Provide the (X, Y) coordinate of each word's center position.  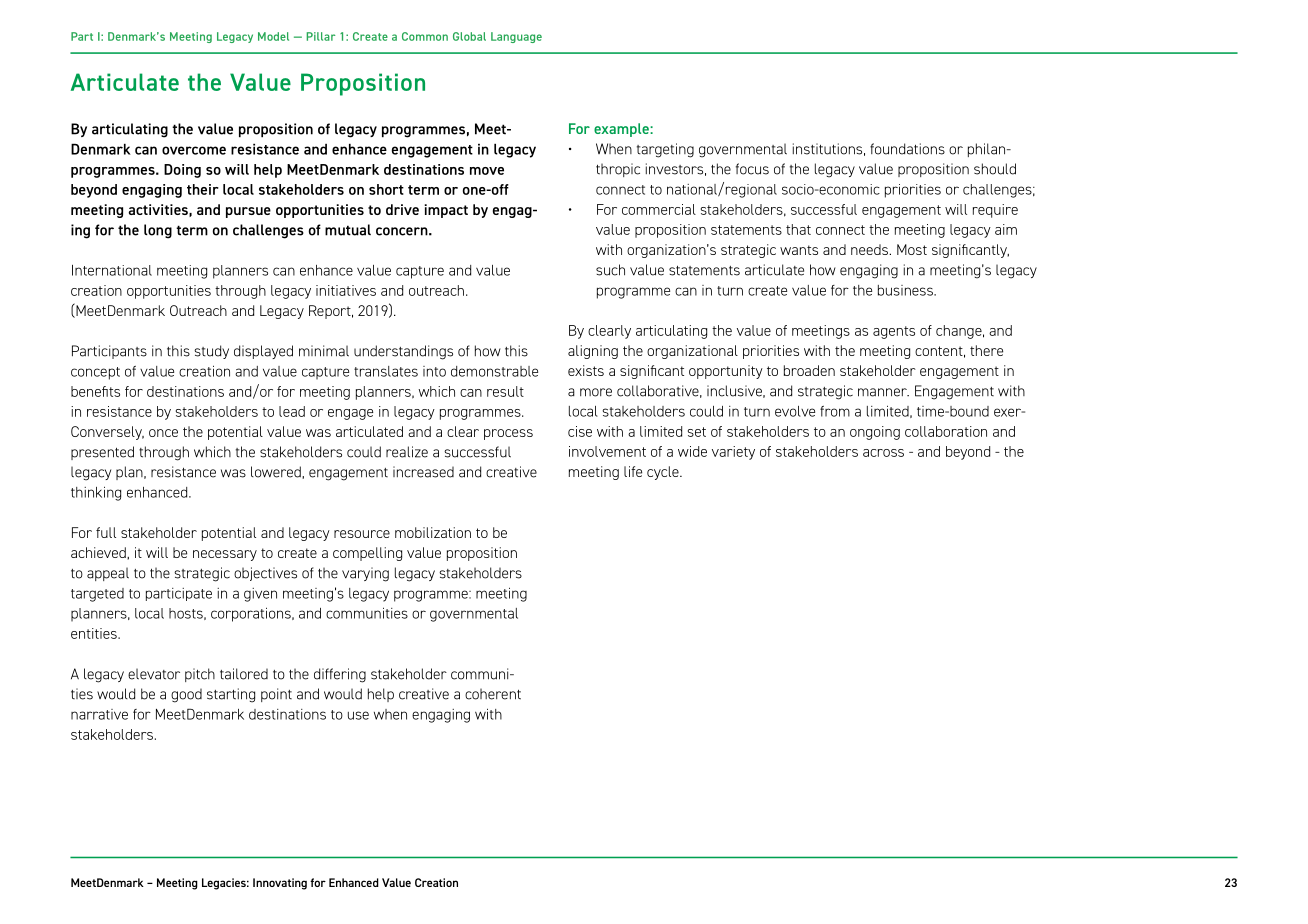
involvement (607, 451)
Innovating (280, 884)
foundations (907, 149)
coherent (493, 694)
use (358, 715)
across (883, 453)
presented (102, 453)
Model (273, 36)
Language (516, 37)
